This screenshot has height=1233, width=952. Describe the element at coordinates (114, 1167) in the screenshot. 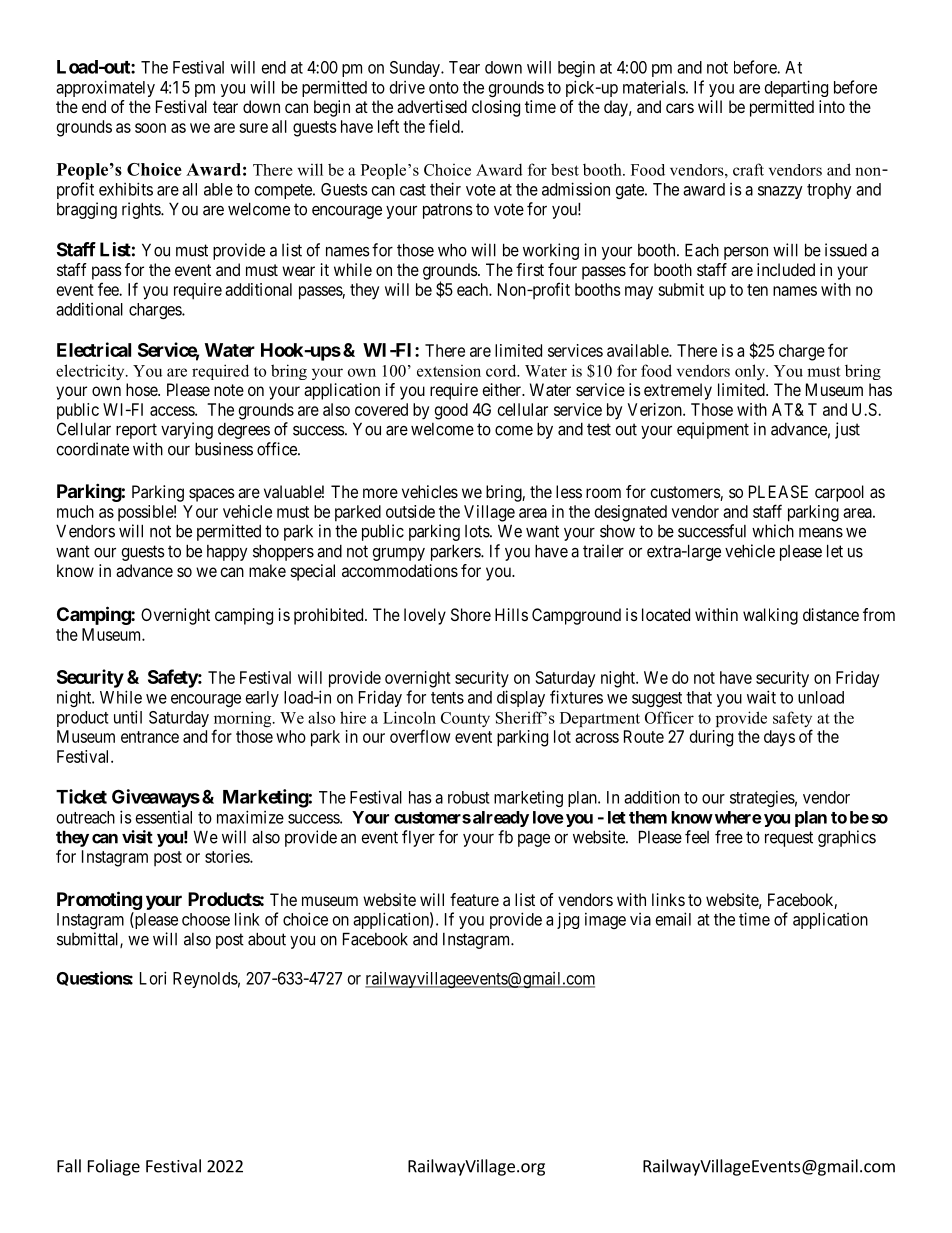

I see `Foliage` at that location.
